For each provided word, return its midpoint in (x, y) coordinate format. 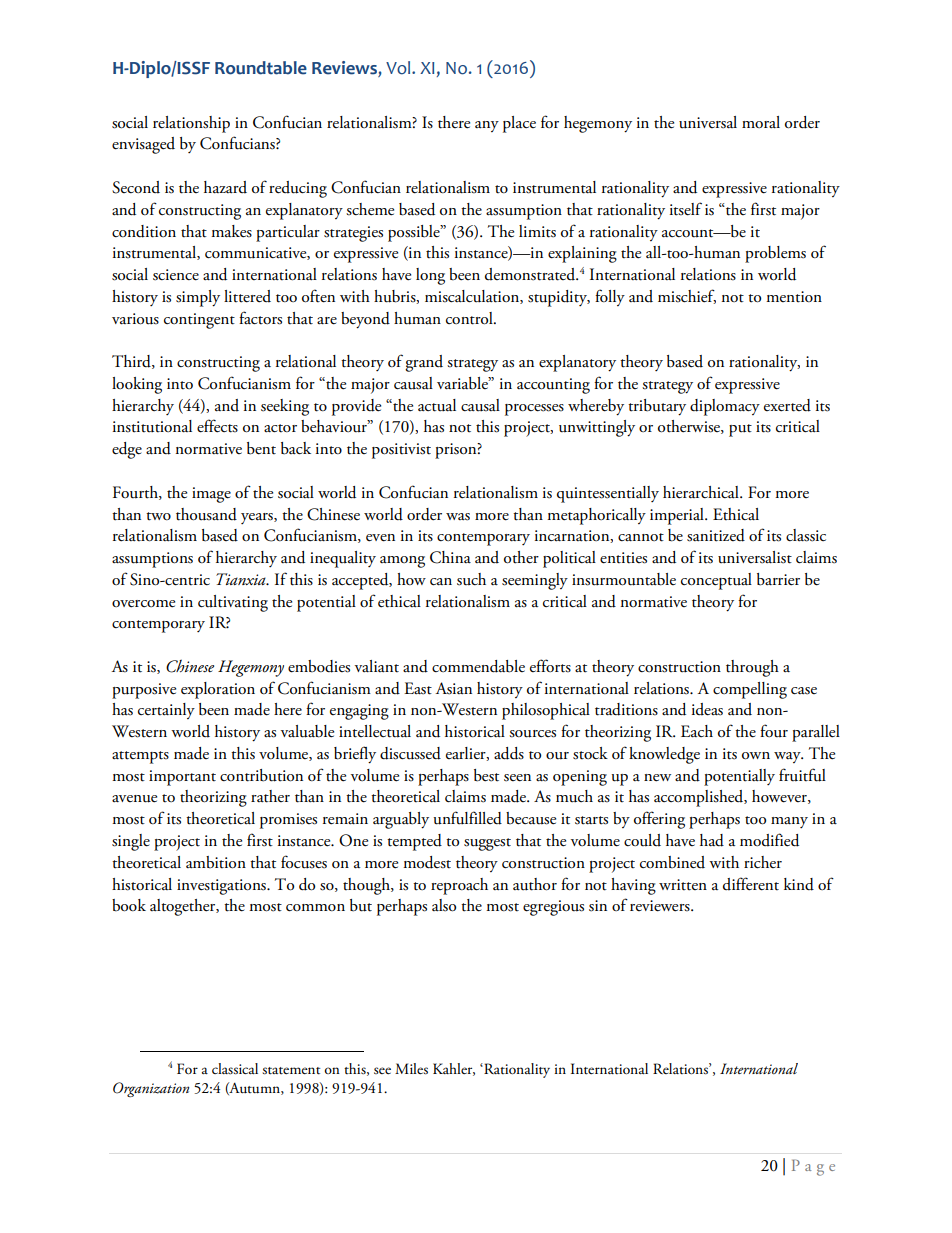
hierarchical (702, 492)
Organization (151, 1089)
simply (198, 298)
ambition (216, 862)
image (211, 495)
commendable (478, 666)
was (458, 517)
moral (761, 122)
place (519, 124)
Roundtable (261, 68)
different (751, 884)
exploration (218, 690)
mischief (687, 296)
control (470, 318)
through (752, 668)
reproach (459, 886)
